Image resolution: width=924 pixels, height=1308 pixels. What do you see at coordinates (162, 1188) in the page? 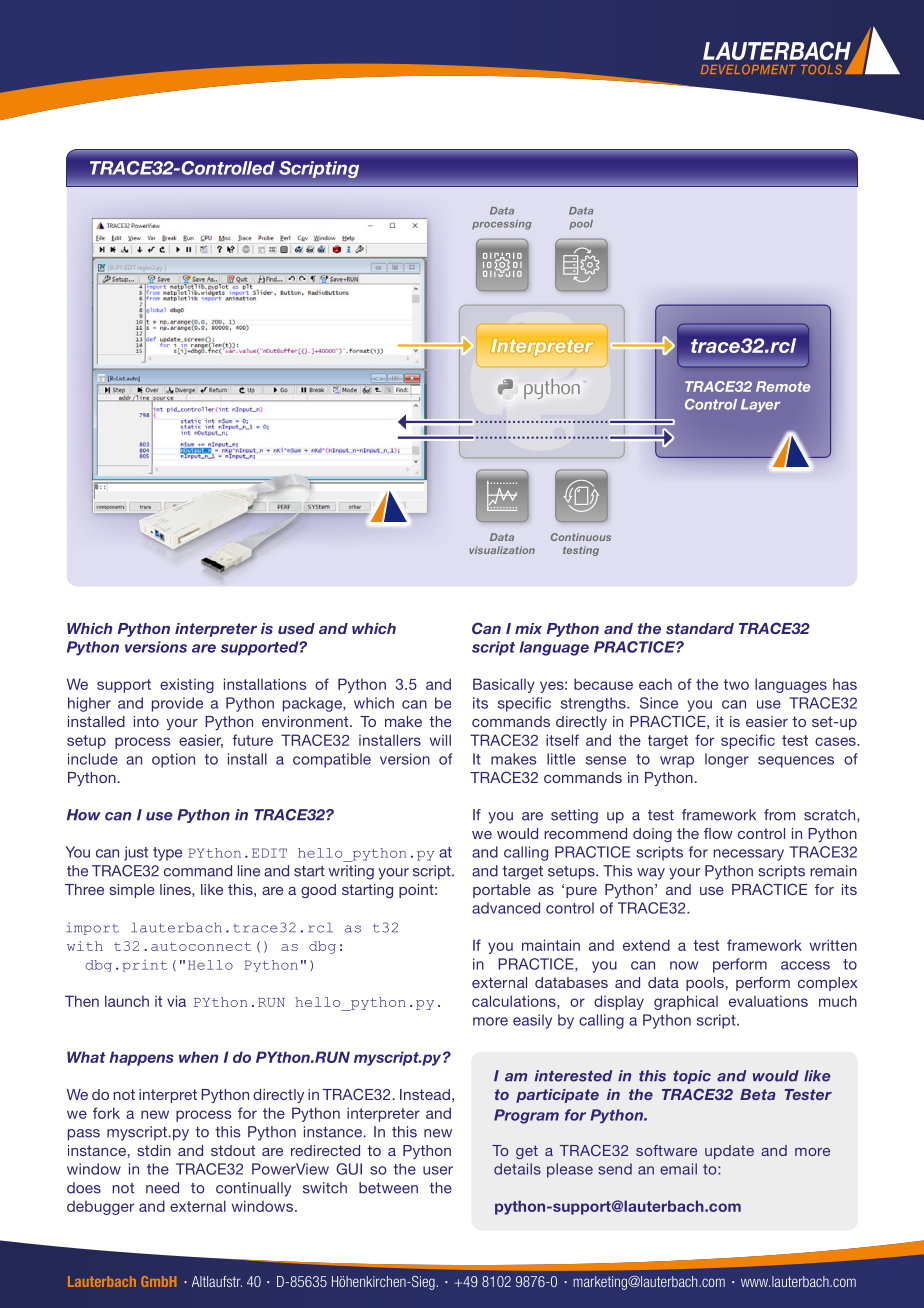
I see `need` at bounding box center [162, 1188].
